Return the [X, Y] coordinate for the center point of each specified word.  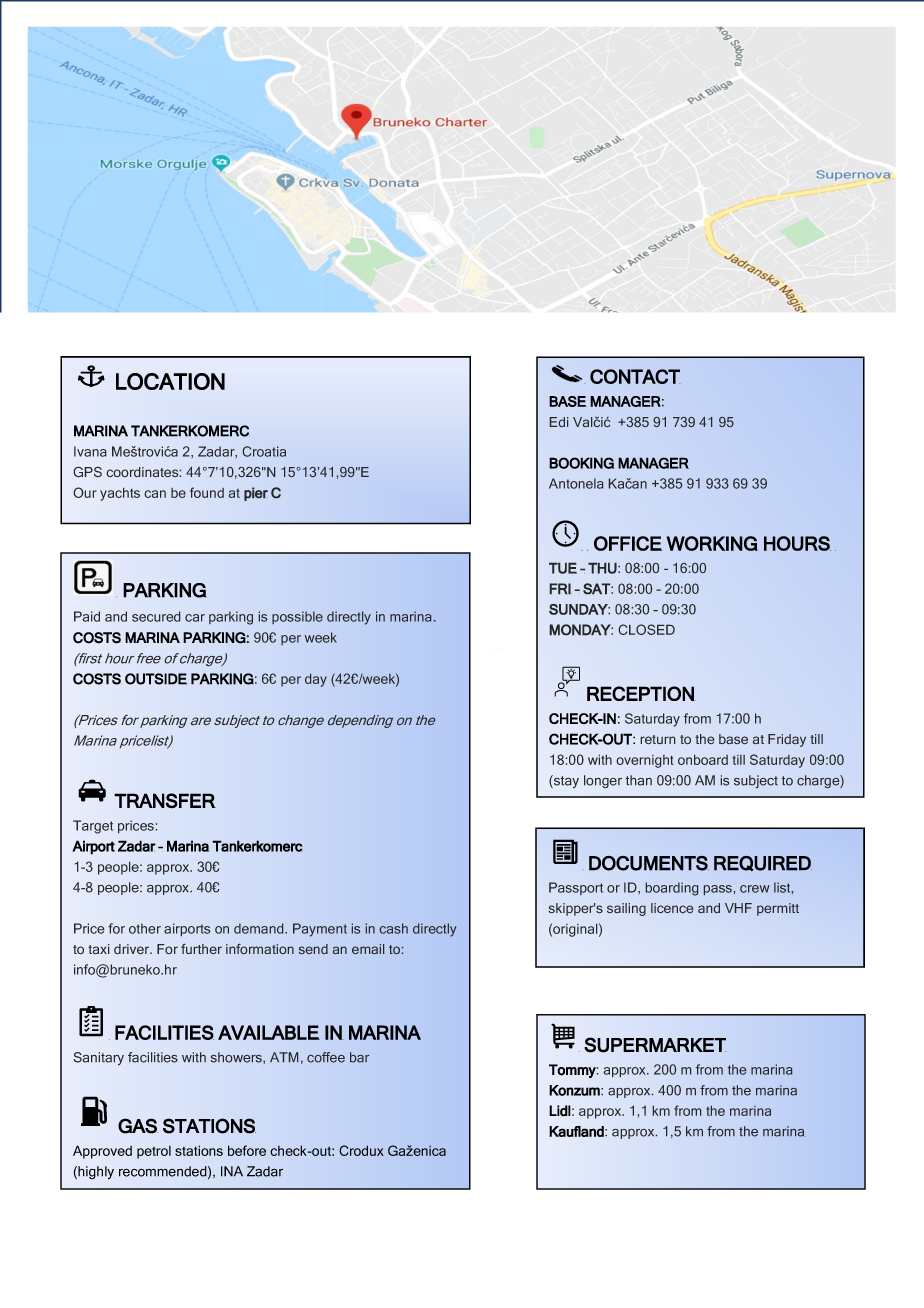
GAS [138, 1126]
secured [156, 616]
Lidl [560, 1111]
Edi [559, 422]
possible [297, 617]
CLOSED [647, 629]
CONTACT [635, 376]
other [145, 928]
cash [394, 928]
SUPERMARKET [655, 1045]
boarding [672, 889]
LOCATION [170, 381]
